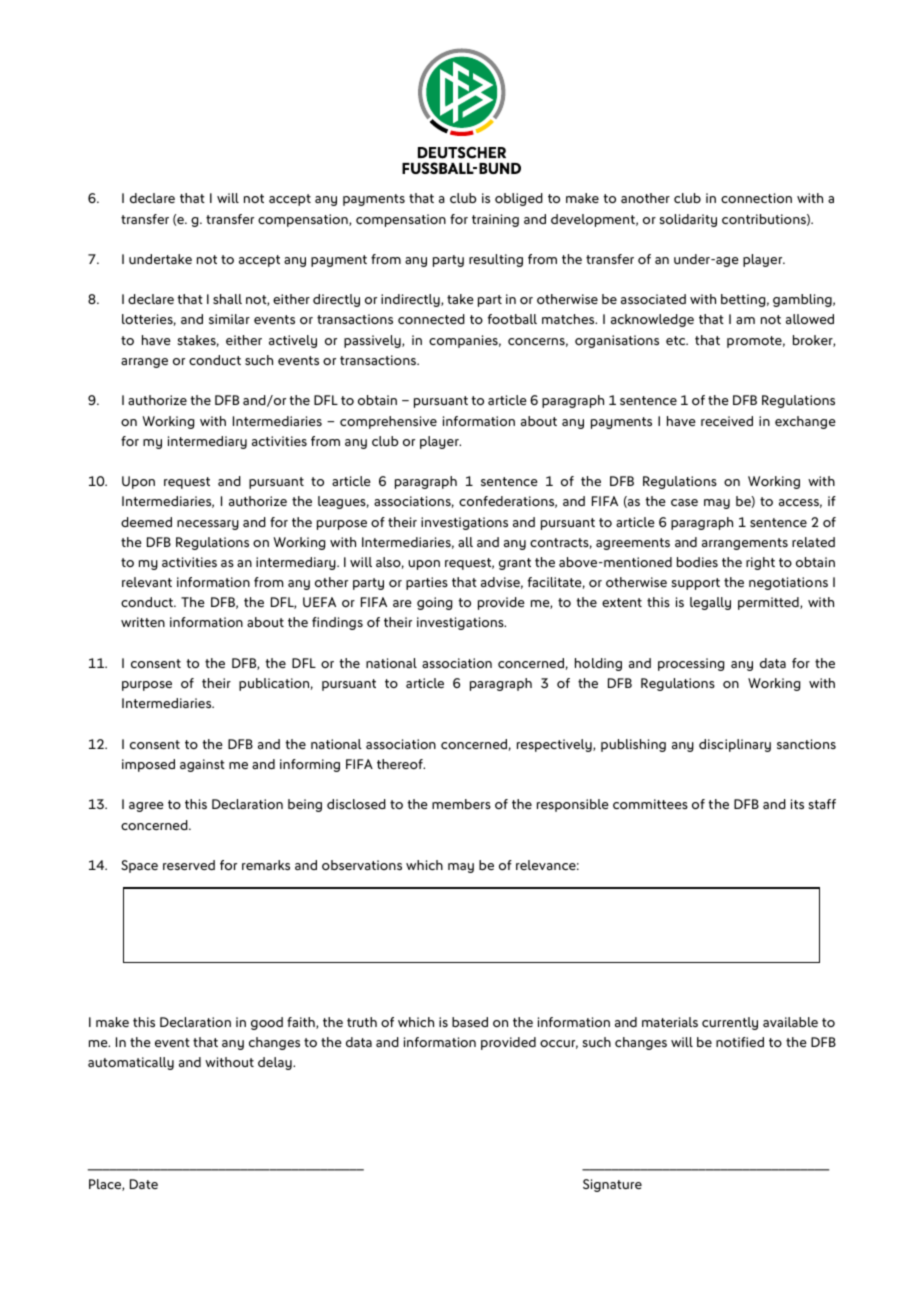 Image resolution: width=924 pixels, height=1308 pixels. I want to click on Signature, so click(612, 1185).
